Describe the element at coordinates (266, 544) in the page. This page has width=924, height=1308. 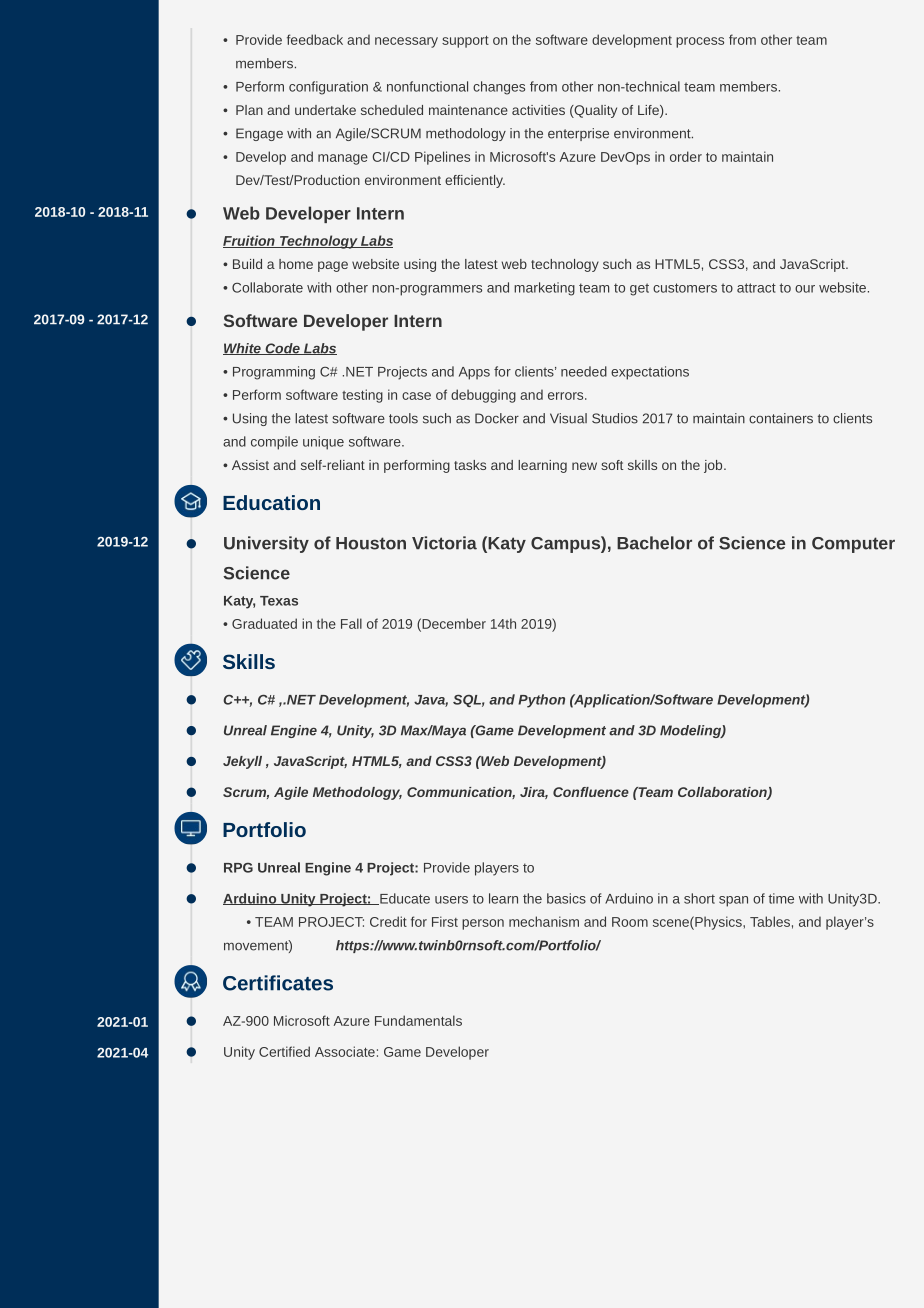
I see `University` at that location.
